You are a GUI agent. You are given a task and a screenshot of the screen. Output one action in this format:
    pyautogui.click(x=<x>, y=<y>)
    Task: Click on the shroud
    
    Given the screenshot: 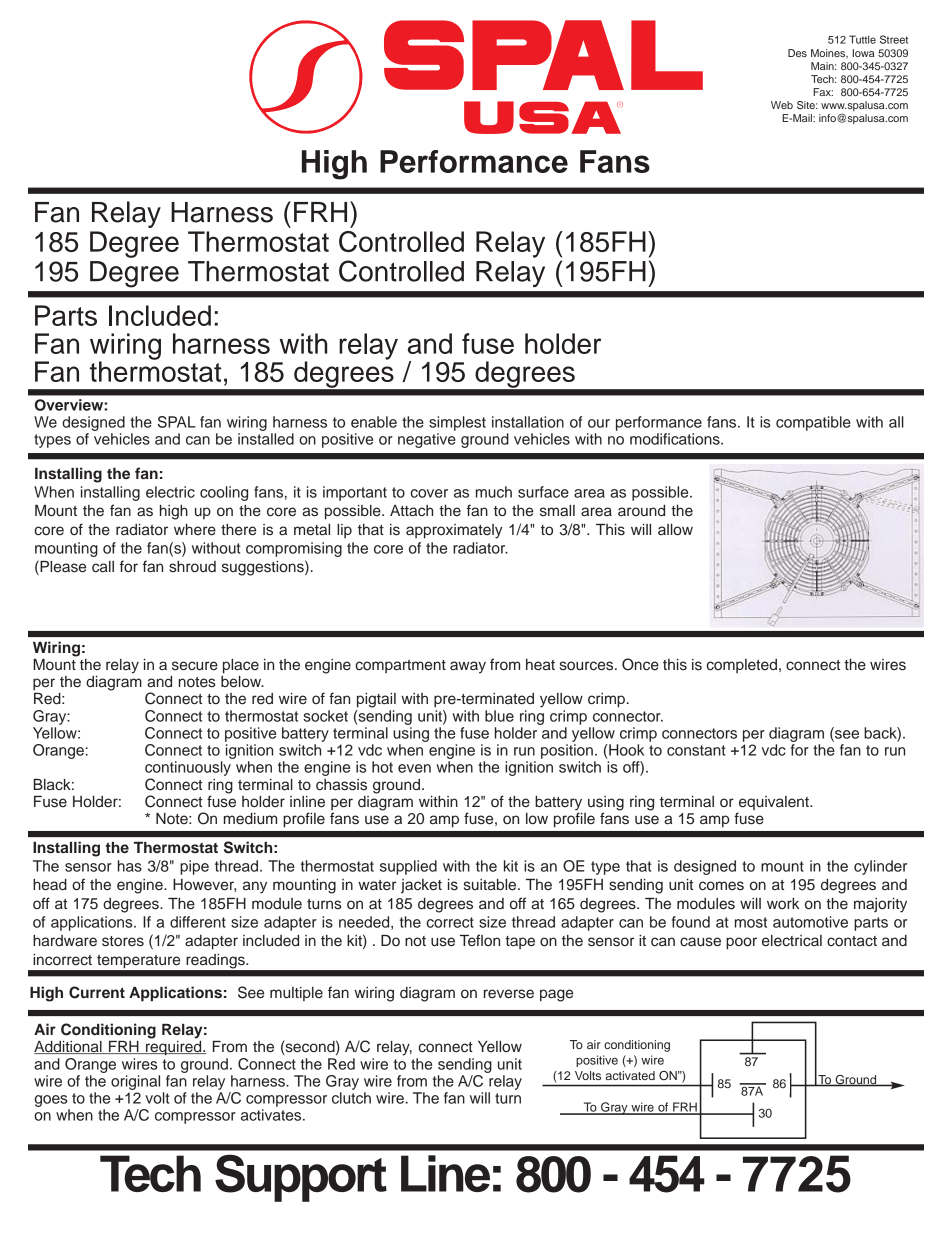 What is the action you would take?
    pyautogui.click(x=192, y=567)
